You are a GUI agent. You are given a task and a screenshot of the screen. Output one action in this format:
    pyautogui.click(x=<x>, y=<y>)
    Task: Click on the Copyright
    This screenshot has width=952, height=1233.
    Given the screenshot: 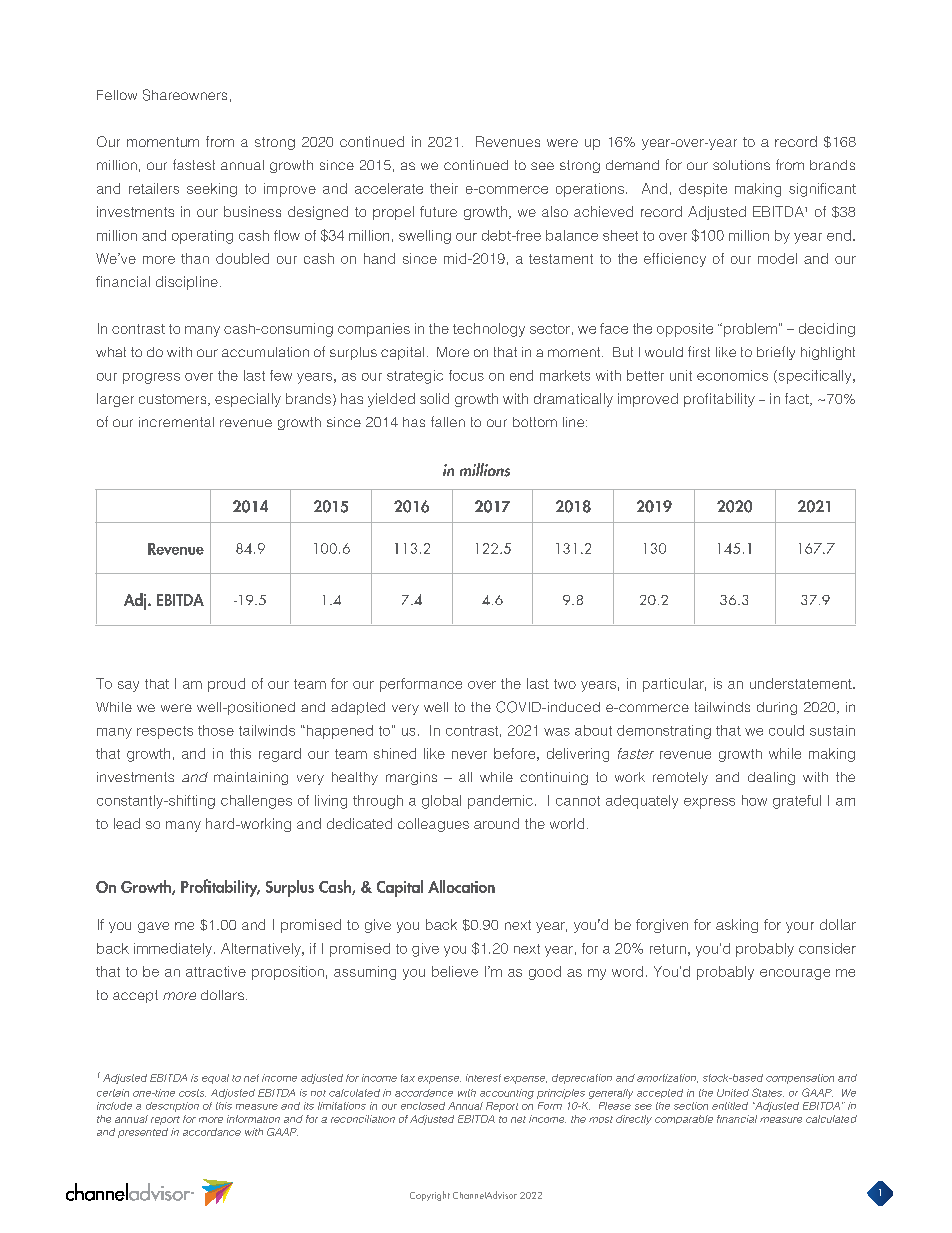 What is the action you would take?
    pyautogui.click(x=430, y=1196)
